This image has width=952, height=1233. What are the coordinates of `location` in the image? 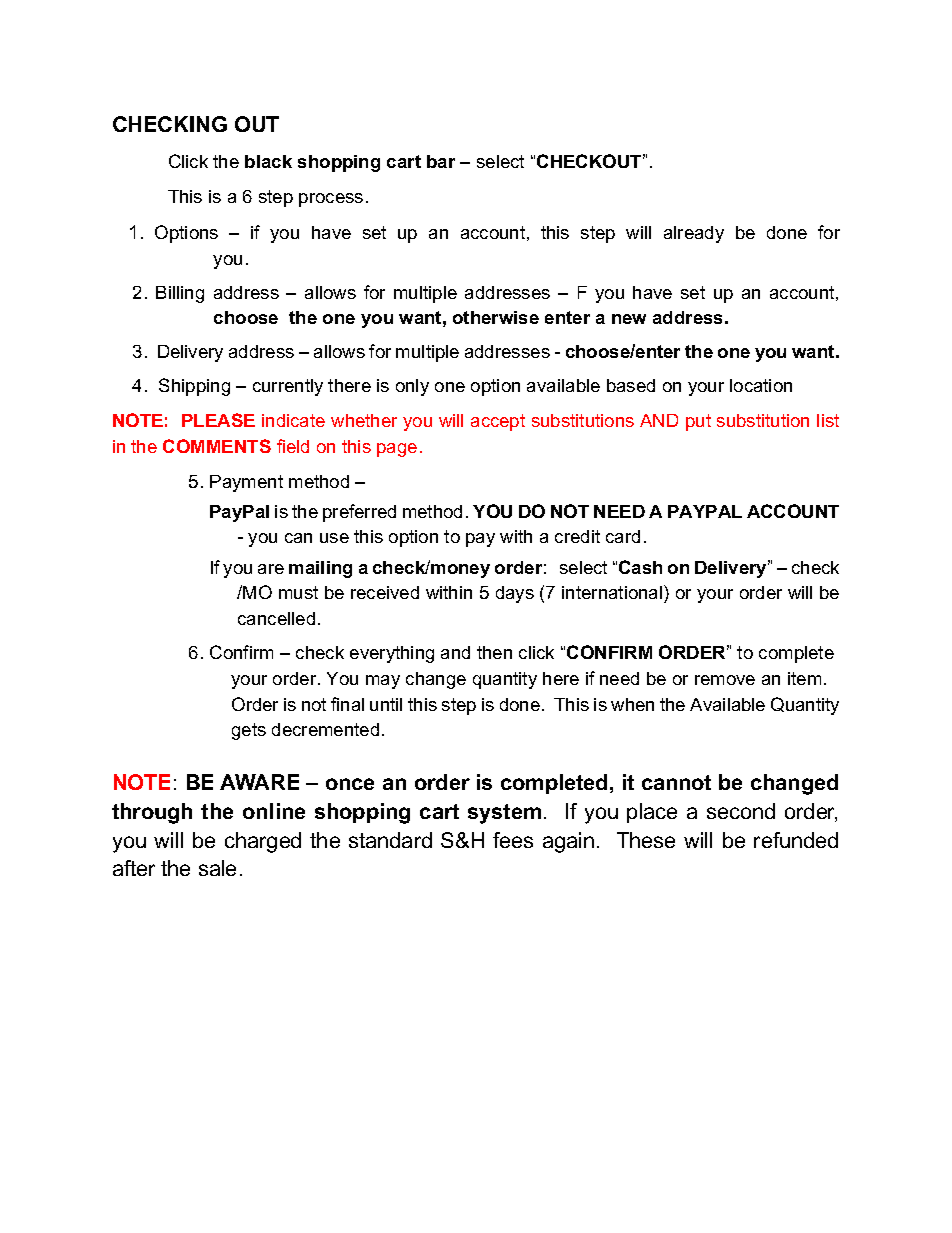 It's located at (761, 385).
